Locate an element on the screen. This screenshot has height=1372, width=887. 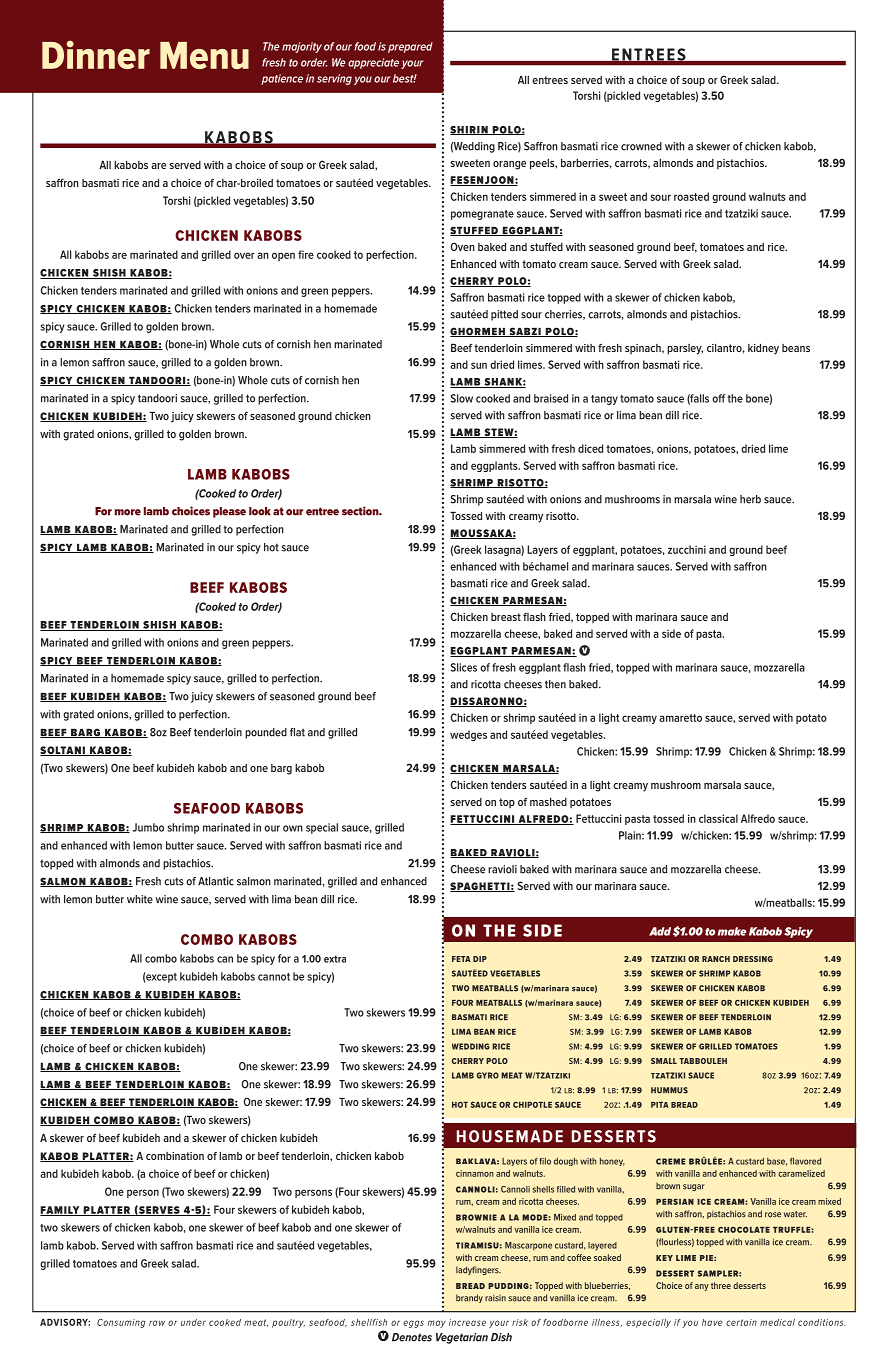
Menu is located at coordinates (204, 55).
